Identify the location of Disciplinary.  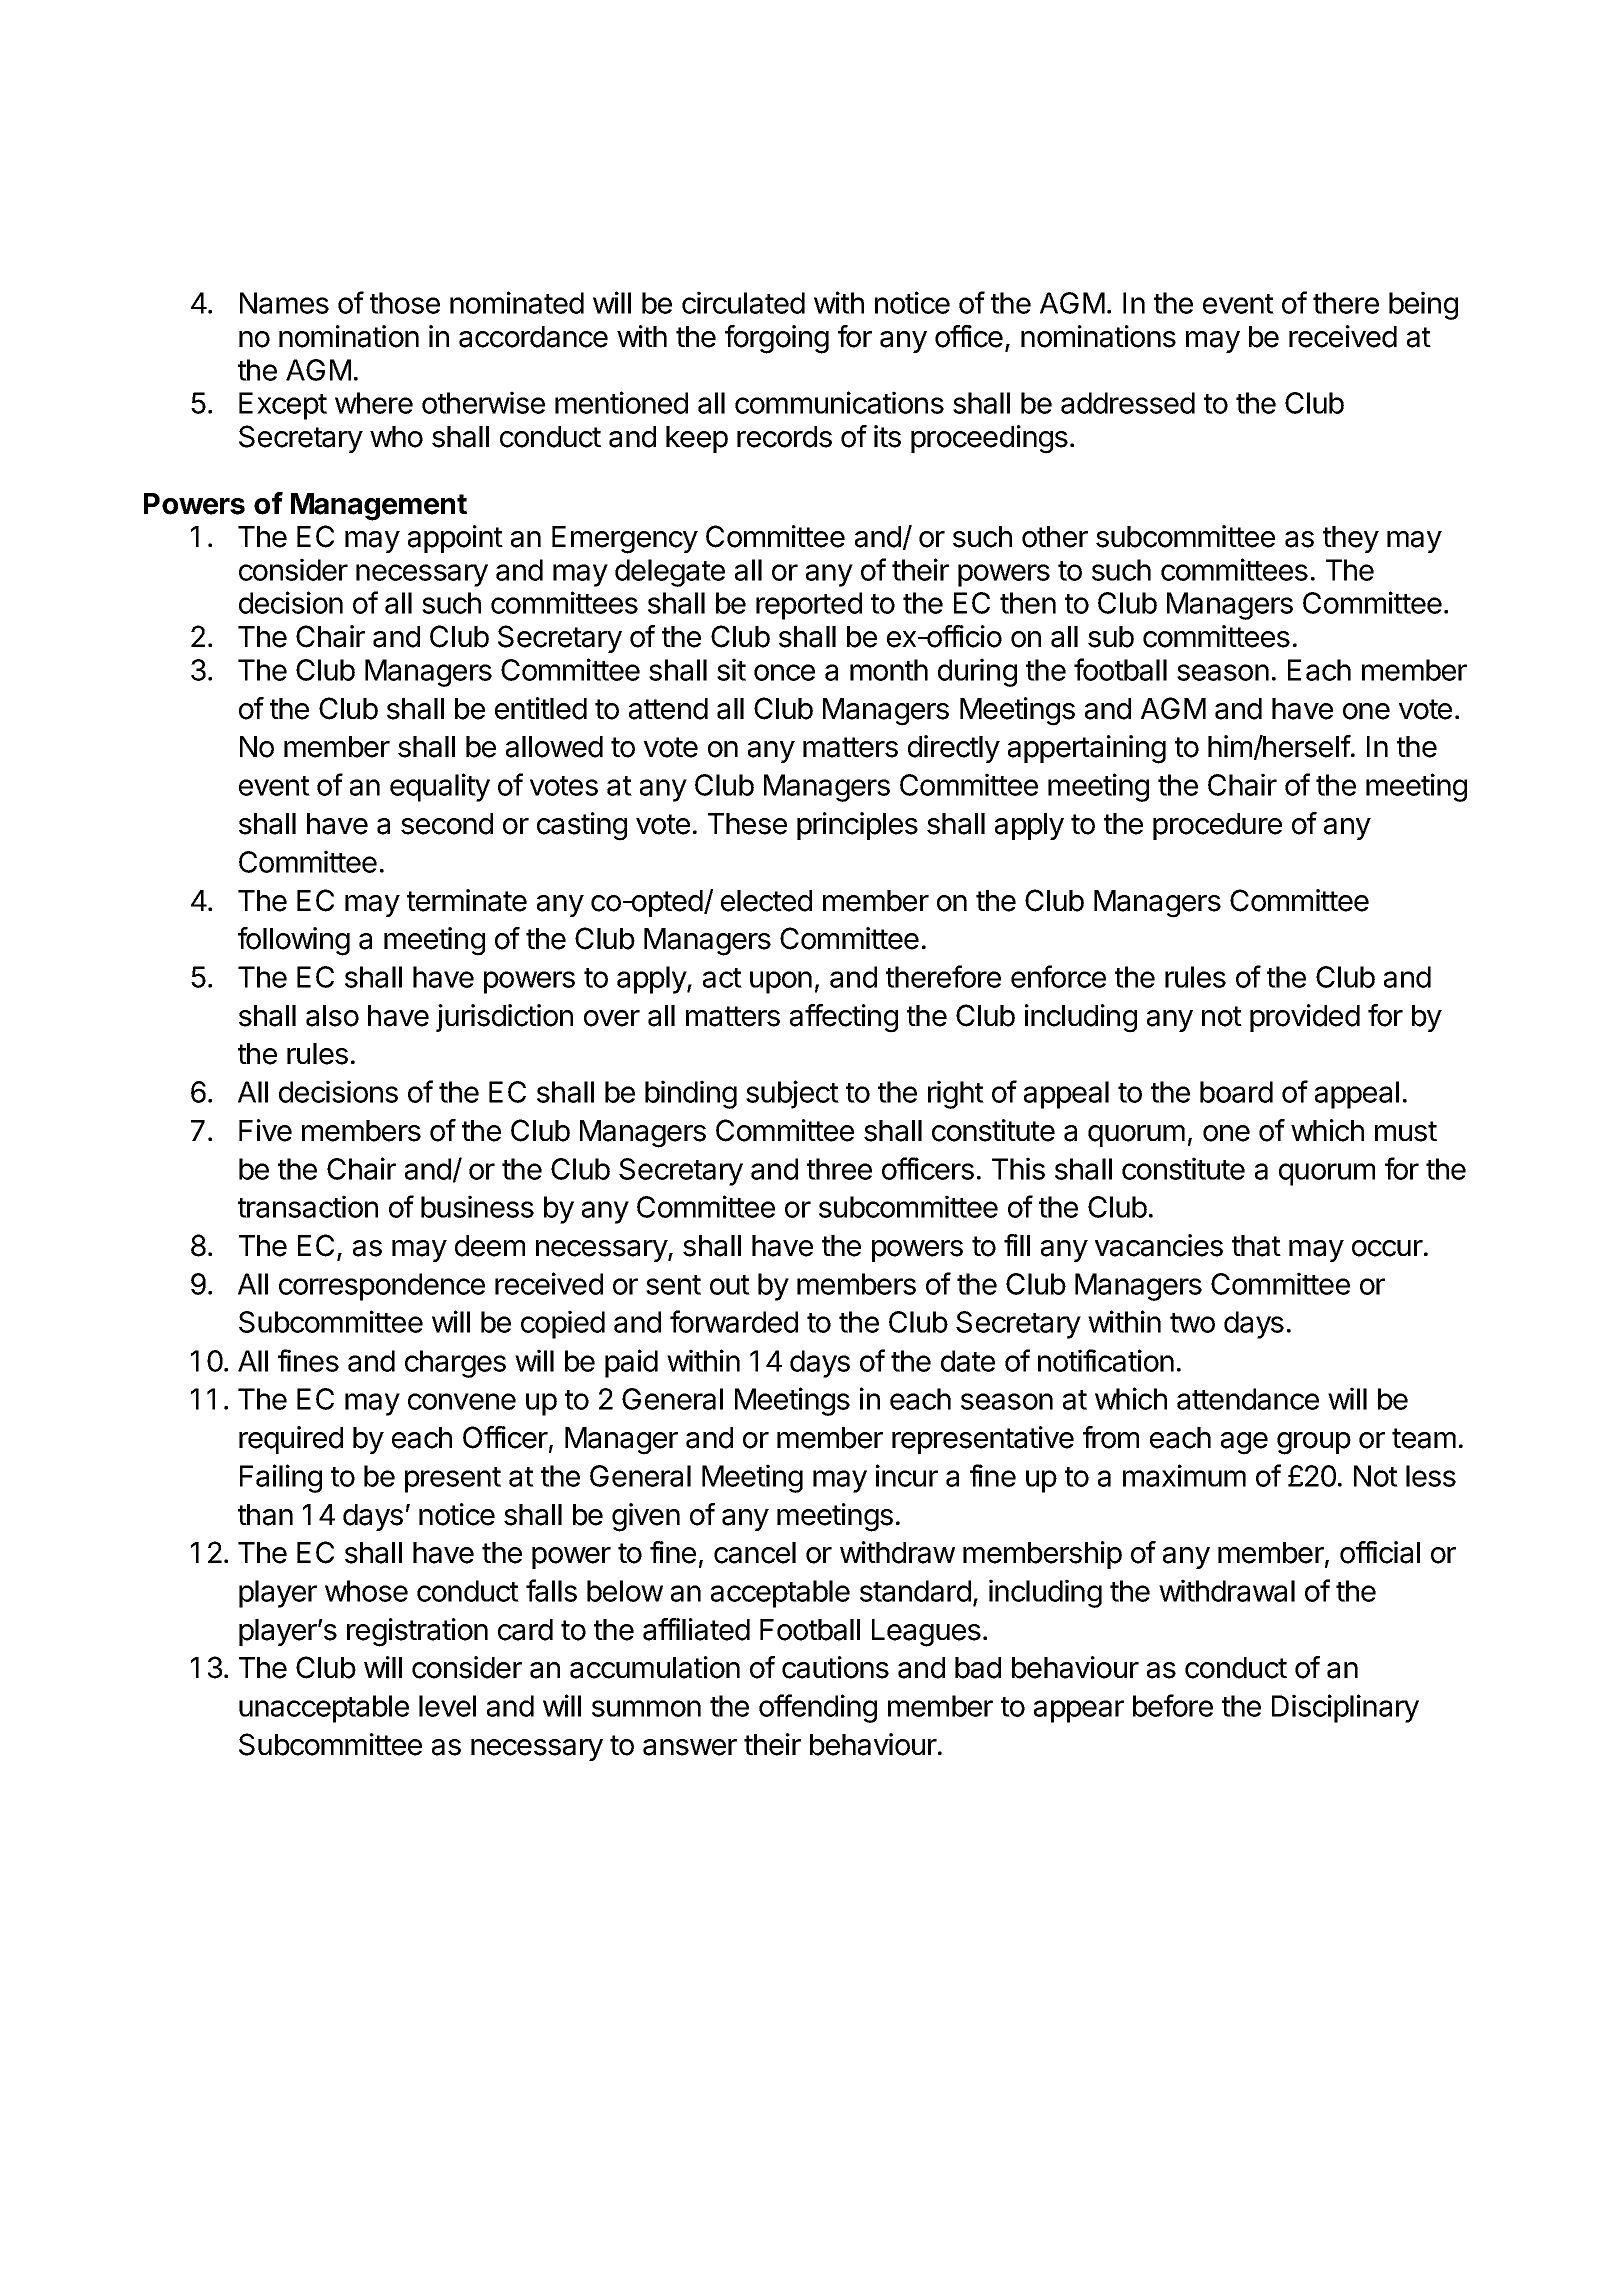
(1345, 1708).
